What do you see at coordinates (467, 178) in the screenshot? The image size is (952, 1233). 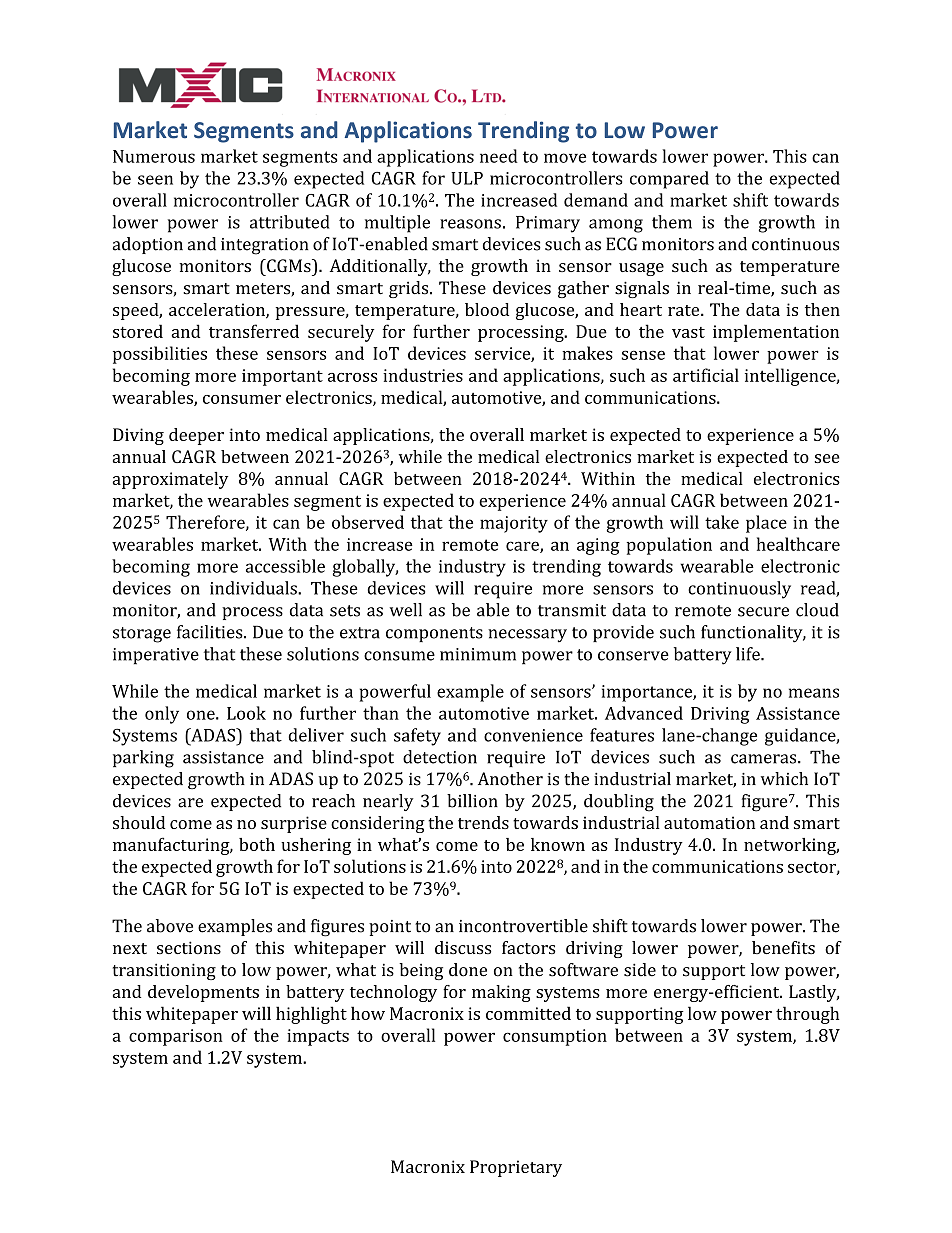 I see `ULP` at bounding box center [467, 178].
